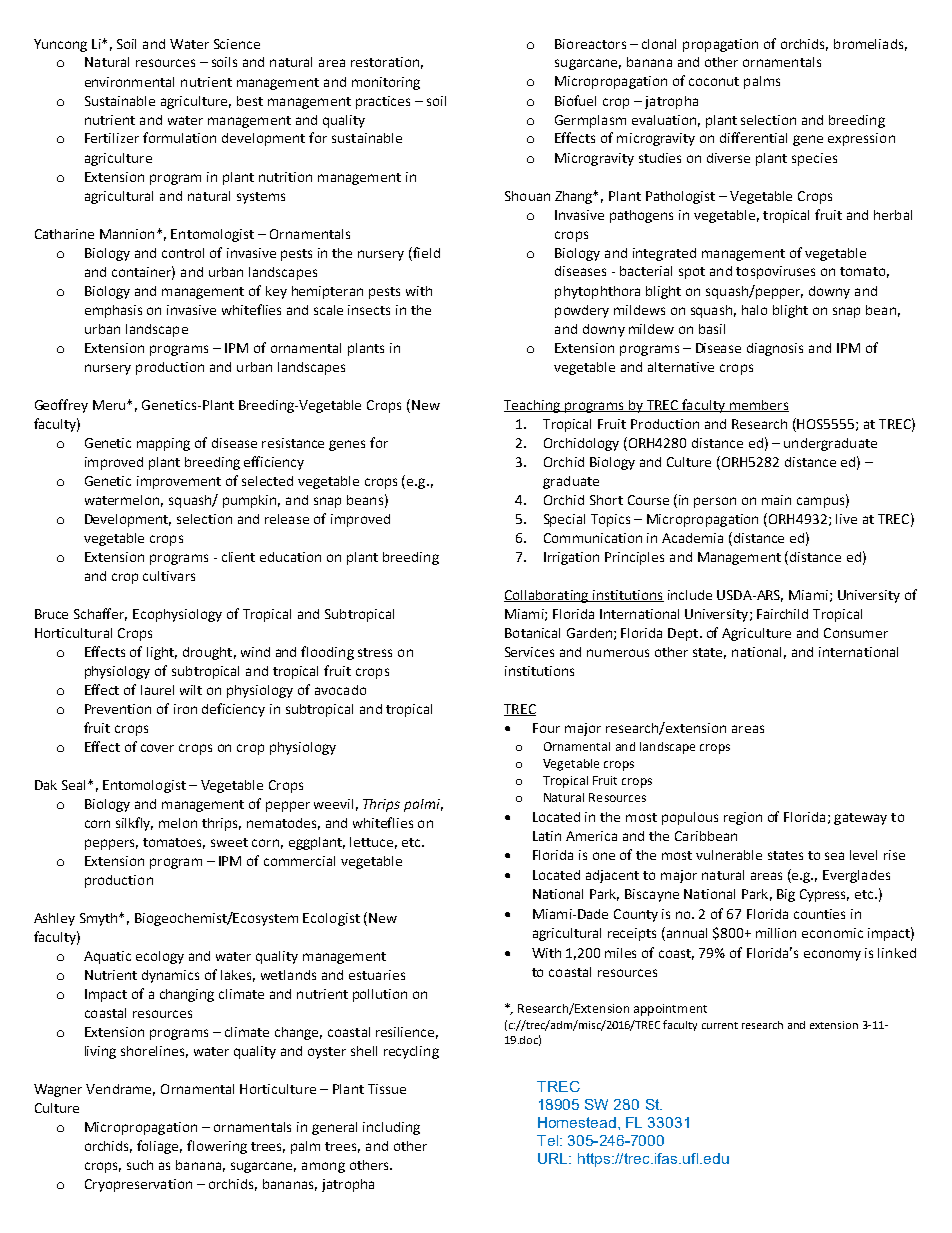  I want to click on foliage, so click(159, 1147).
